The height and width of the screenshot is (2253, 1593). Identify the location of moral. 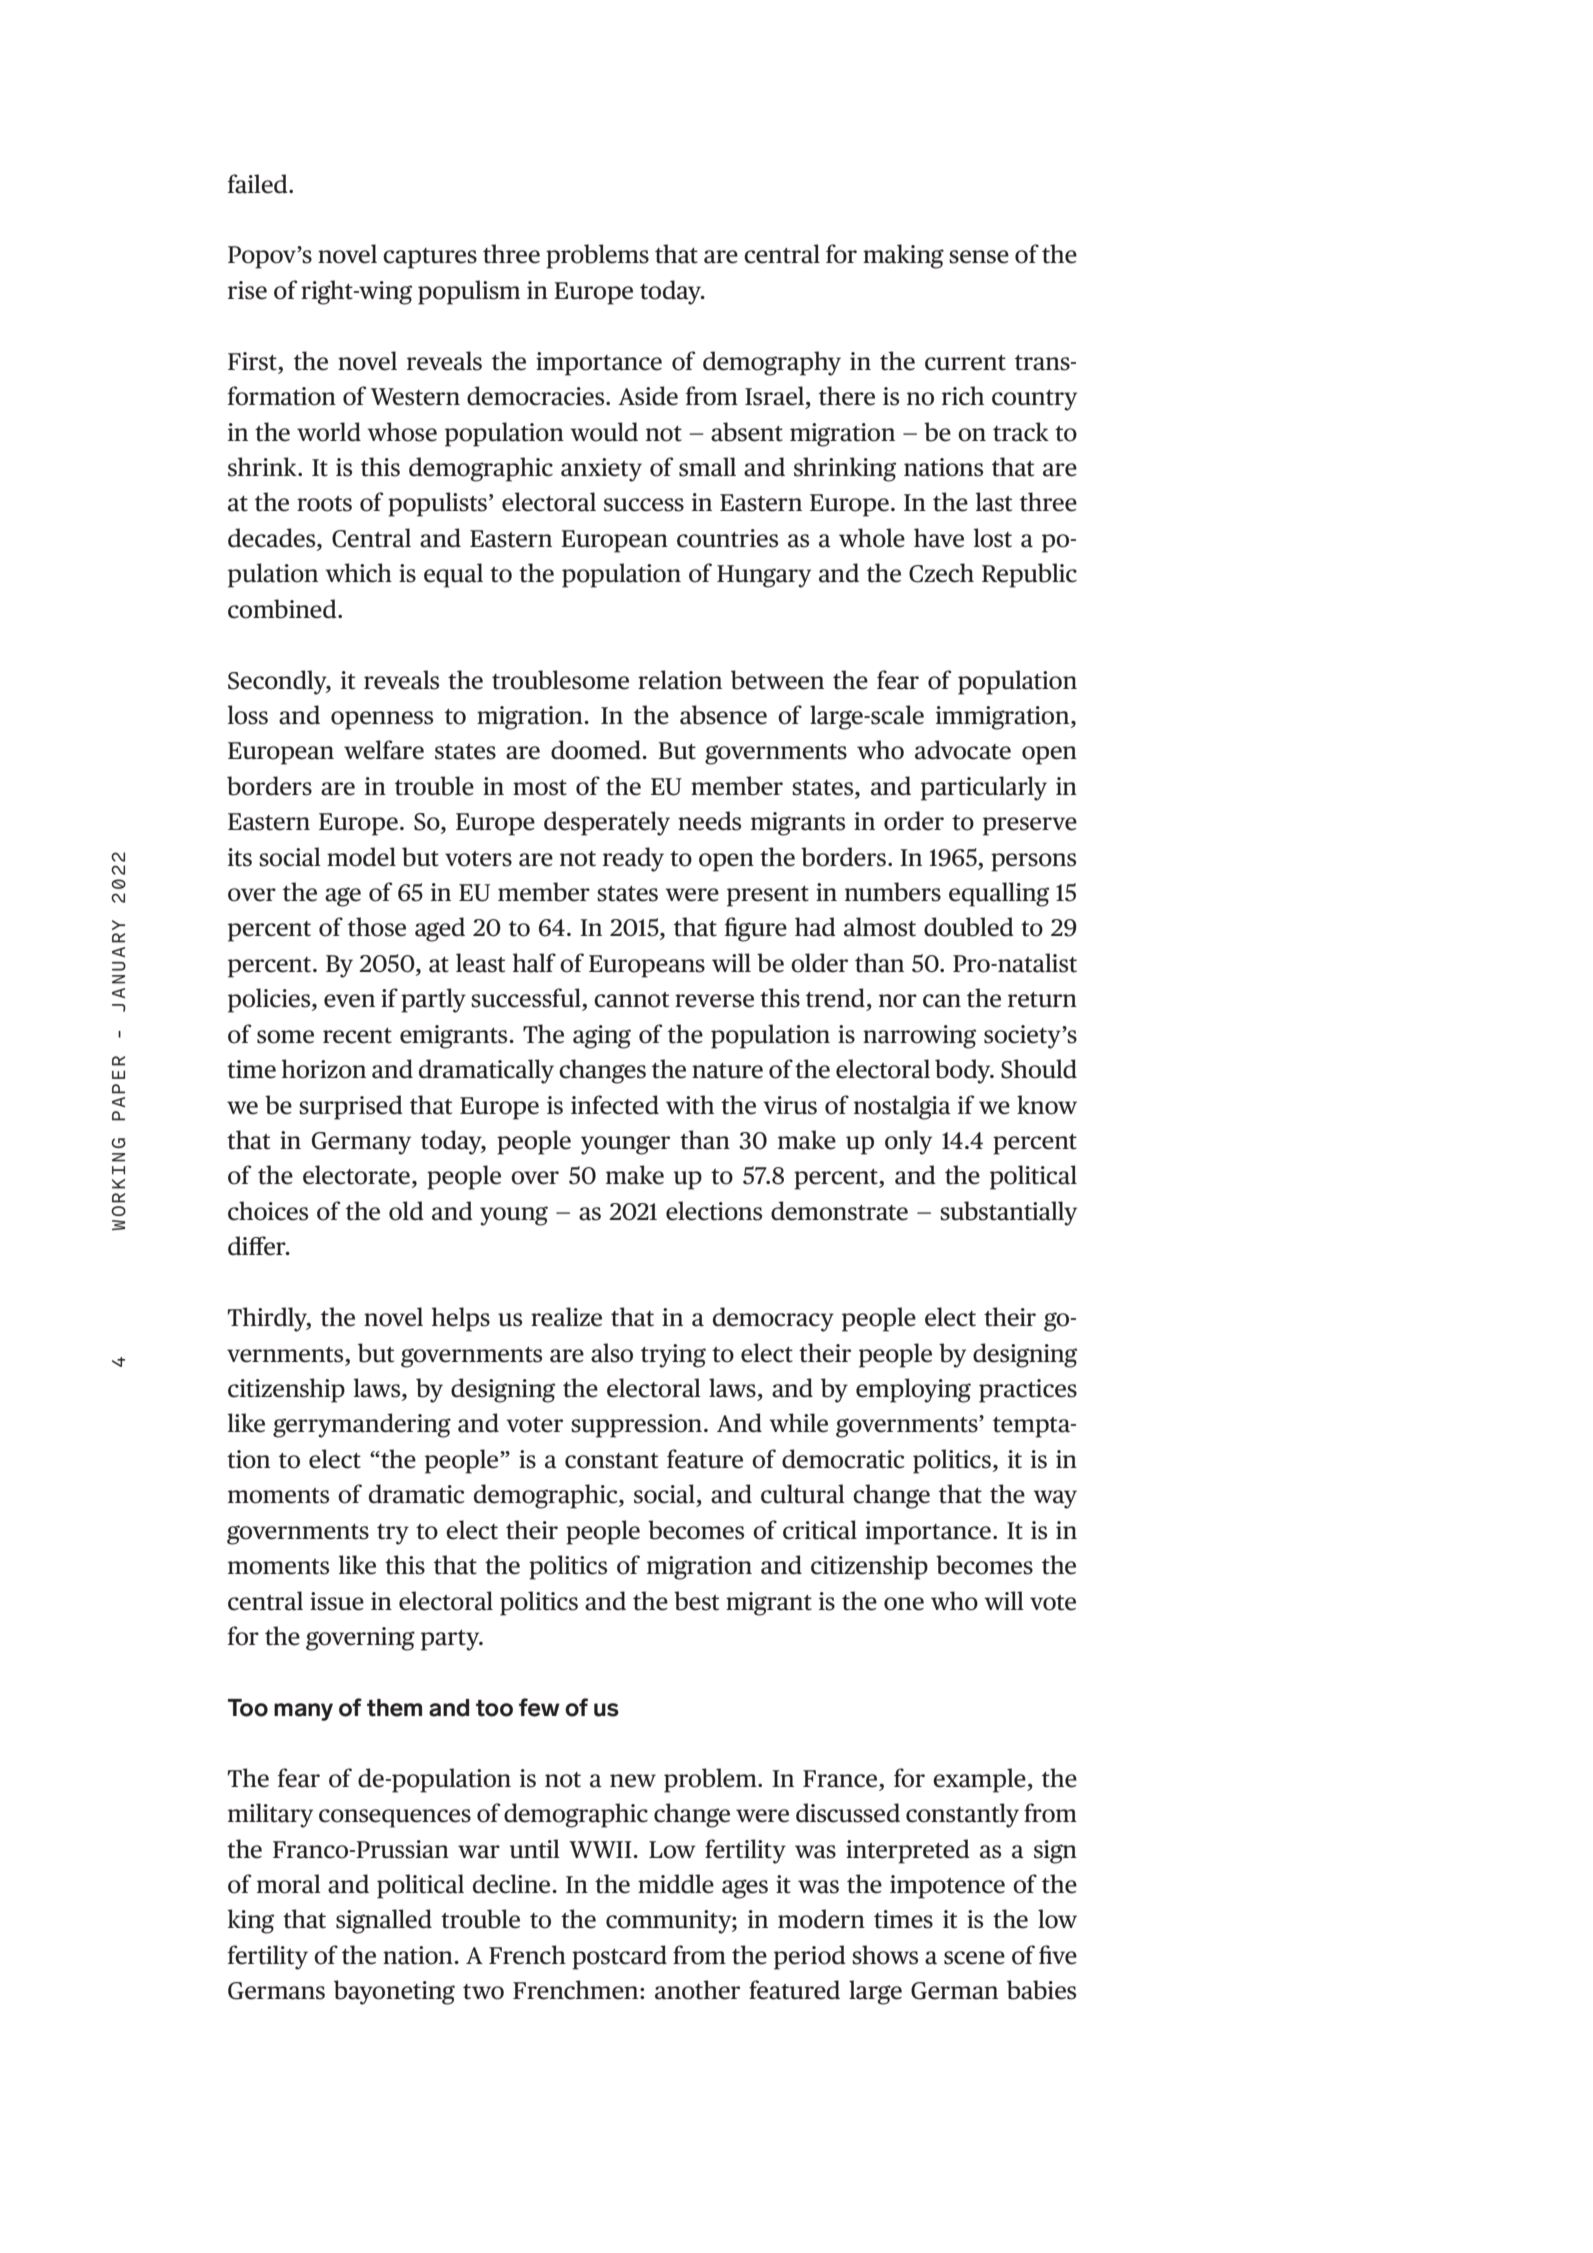
(289, 1884).
